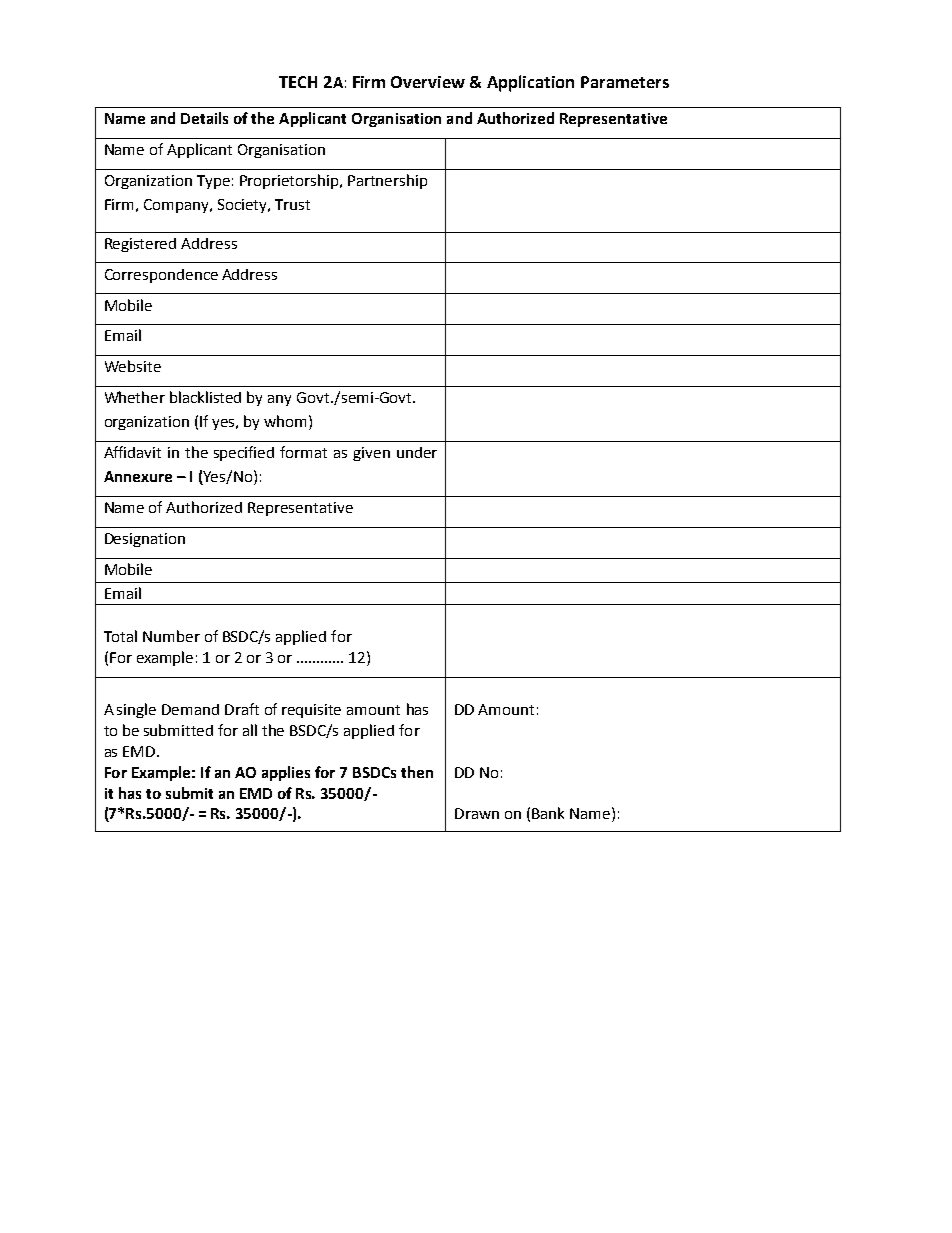 Image resolution: width=952 pixels, height=1233 pixels. I want to click on Trust, so click(292, 204).
